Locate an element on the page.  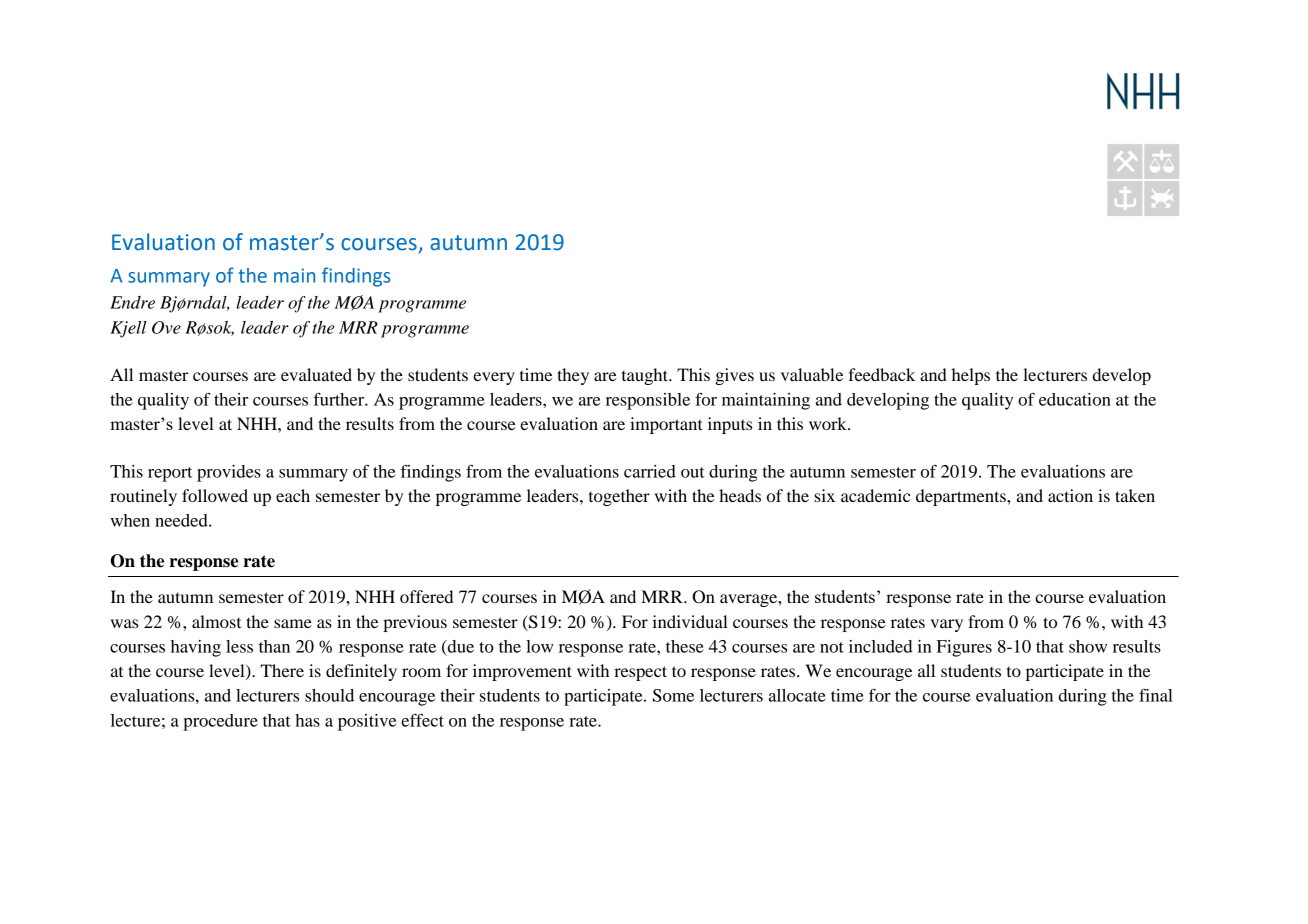
together is located at coordinates (619, 497).
